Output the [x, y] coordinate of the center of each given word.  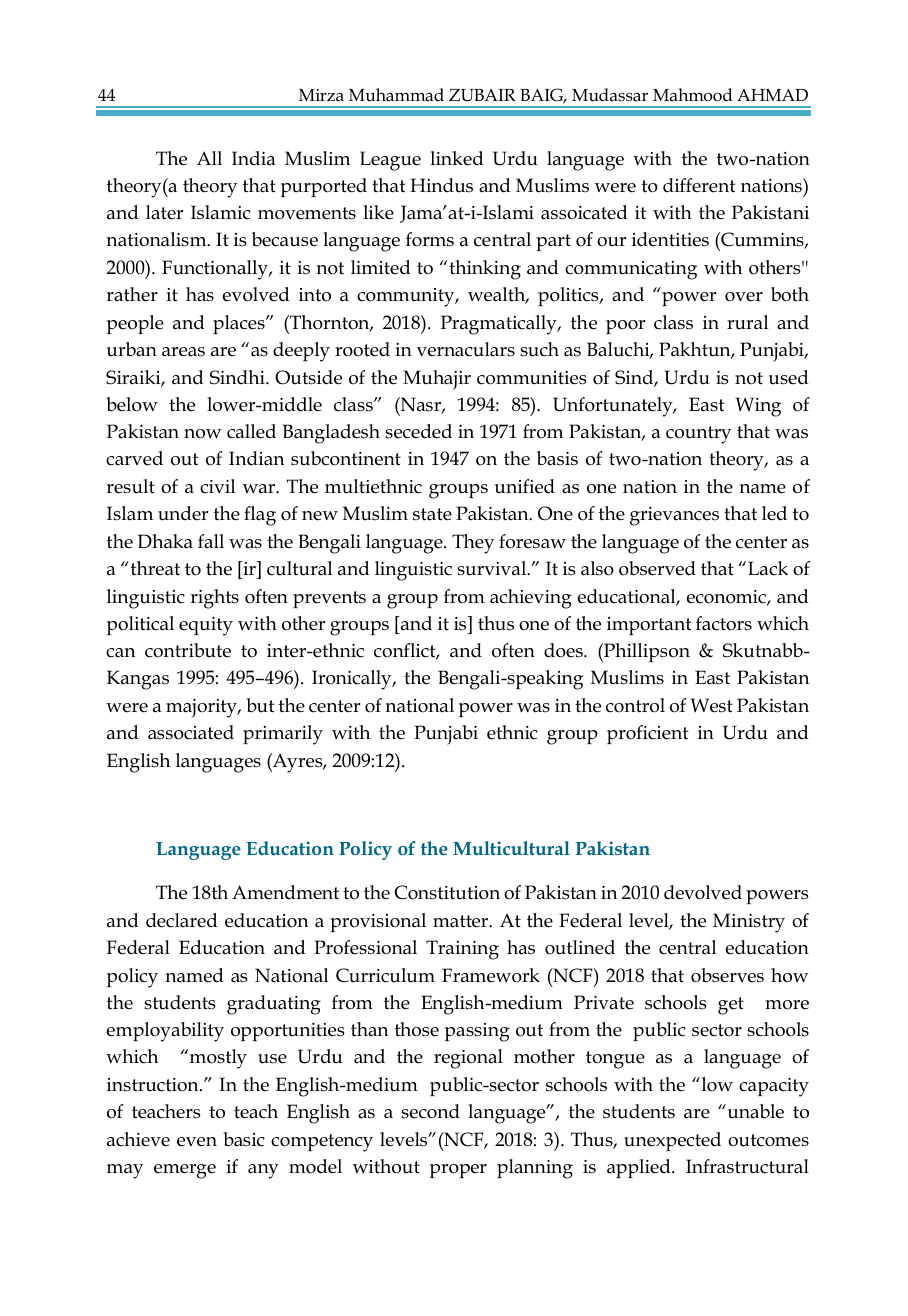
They [473, 544]
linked [456, 158]
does [564, 650]
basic [244, 1139]
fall [211, 541]
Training [462, 950]
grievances [674, 516]
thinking [485, 270]
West [712, 705]
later [164, 212]
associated [191, 732]
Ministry [749, 923]
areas [183, 352]
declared [181, 920]
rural [747, 322]
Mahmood [692, 95]
